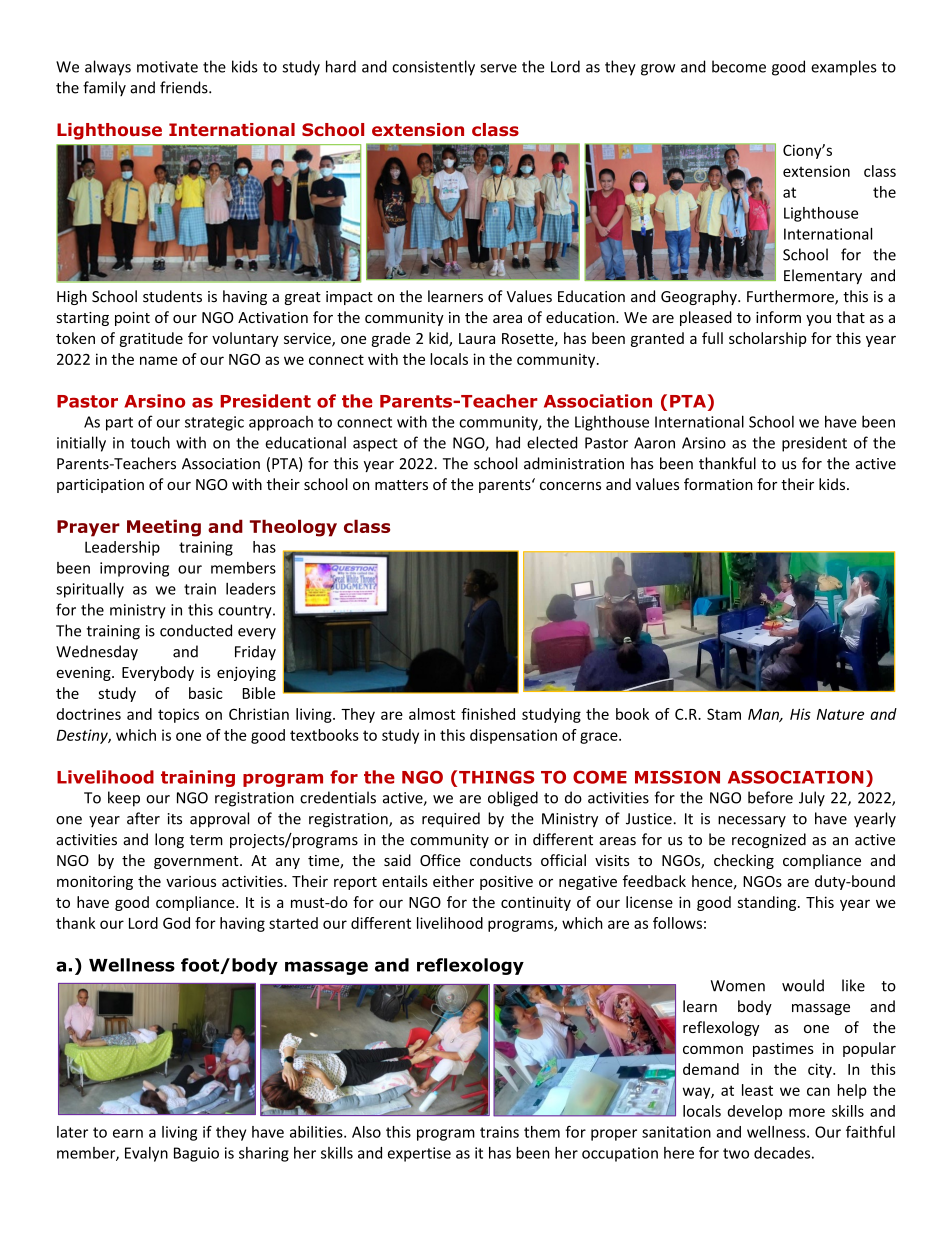  I want to click on name, so click(158, 360).
